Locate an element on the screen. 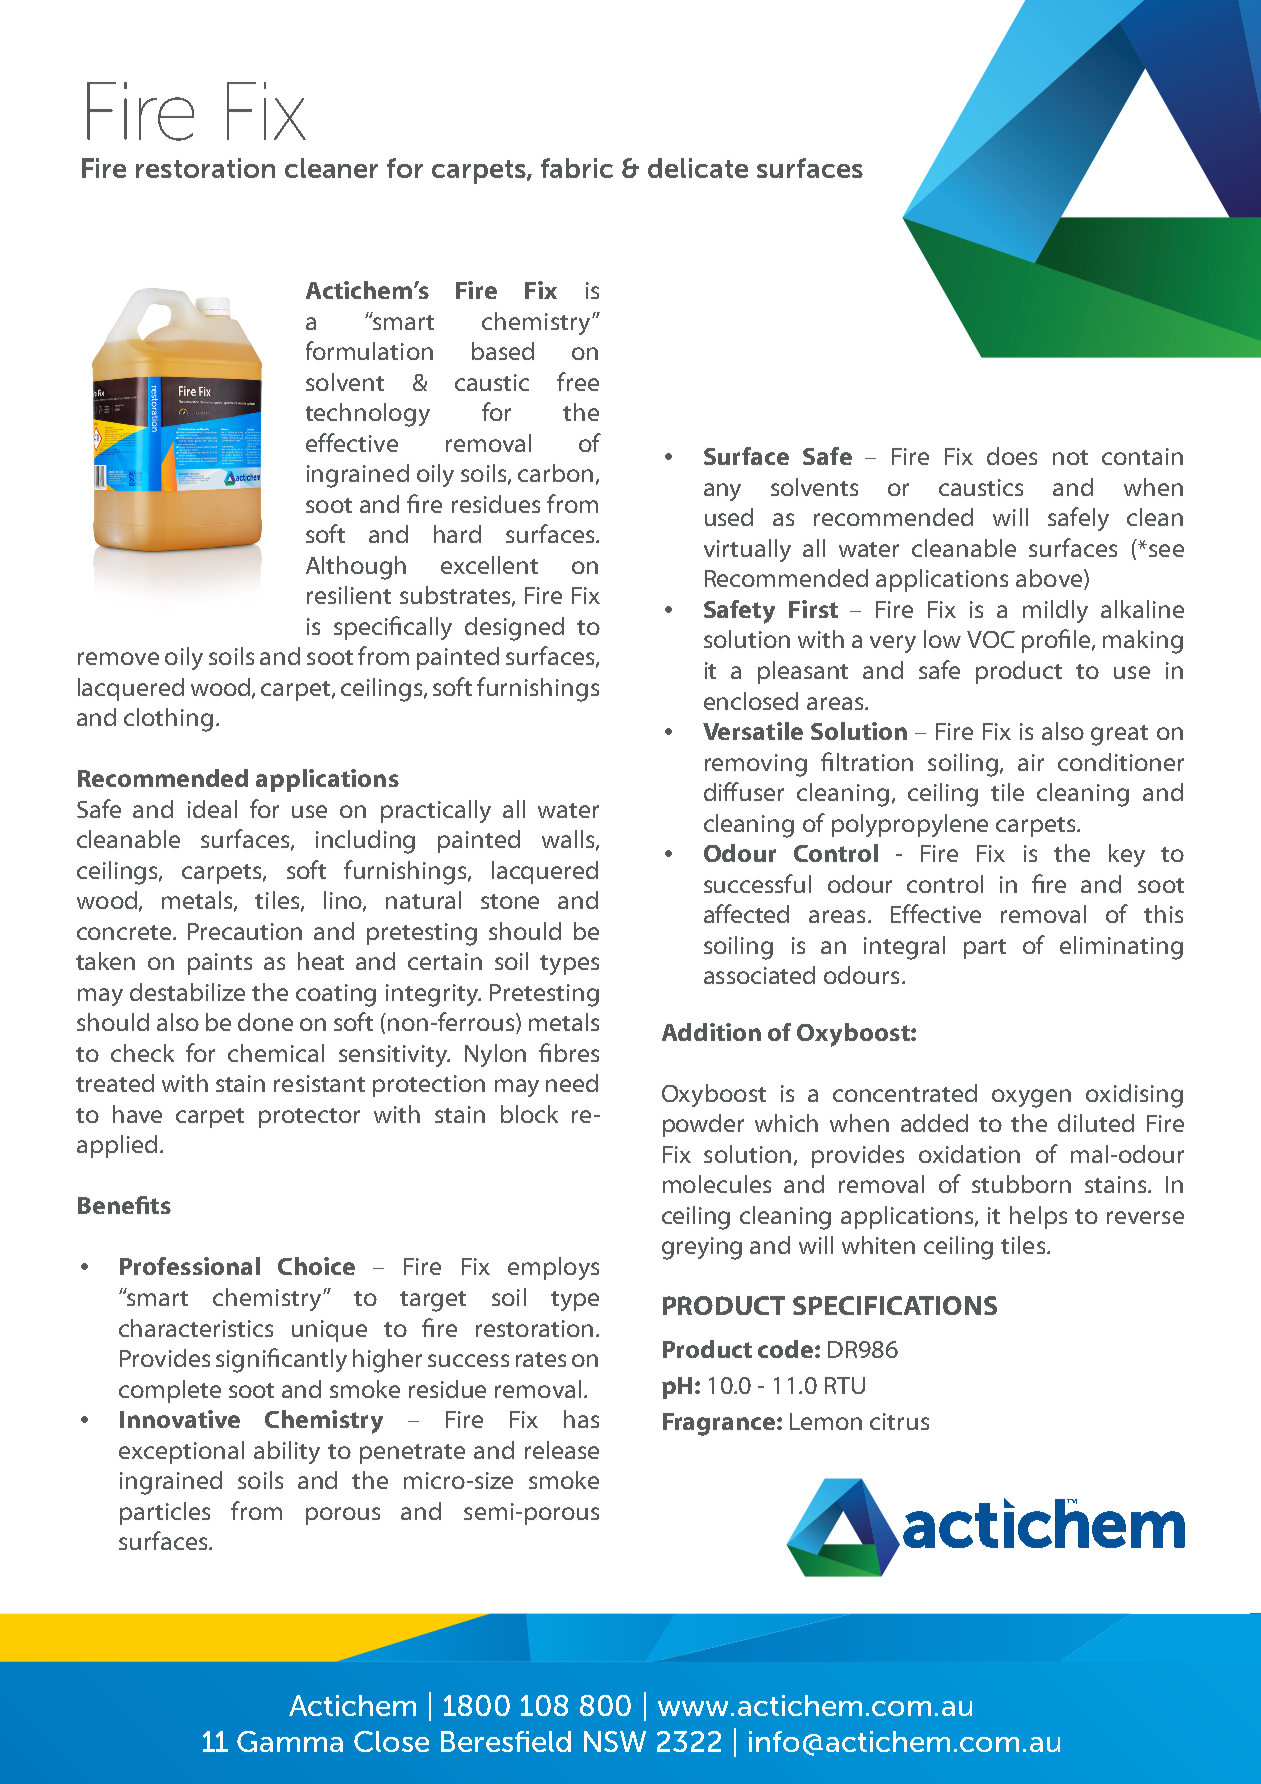  resilient is located at coordinates (349, 595).
